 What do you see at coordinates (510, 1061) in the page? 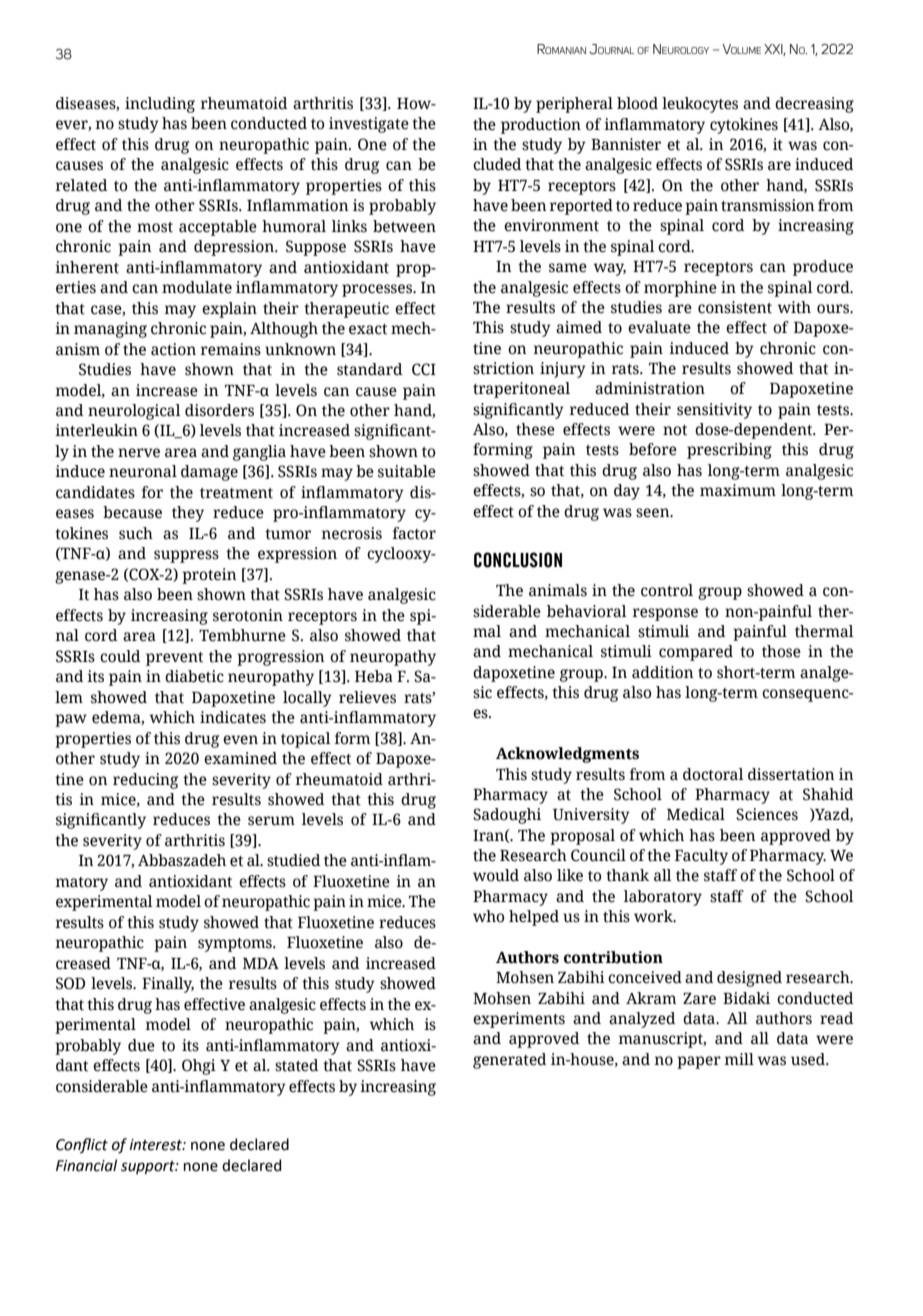
I see `generated` at bounding box center [510, 1061].
